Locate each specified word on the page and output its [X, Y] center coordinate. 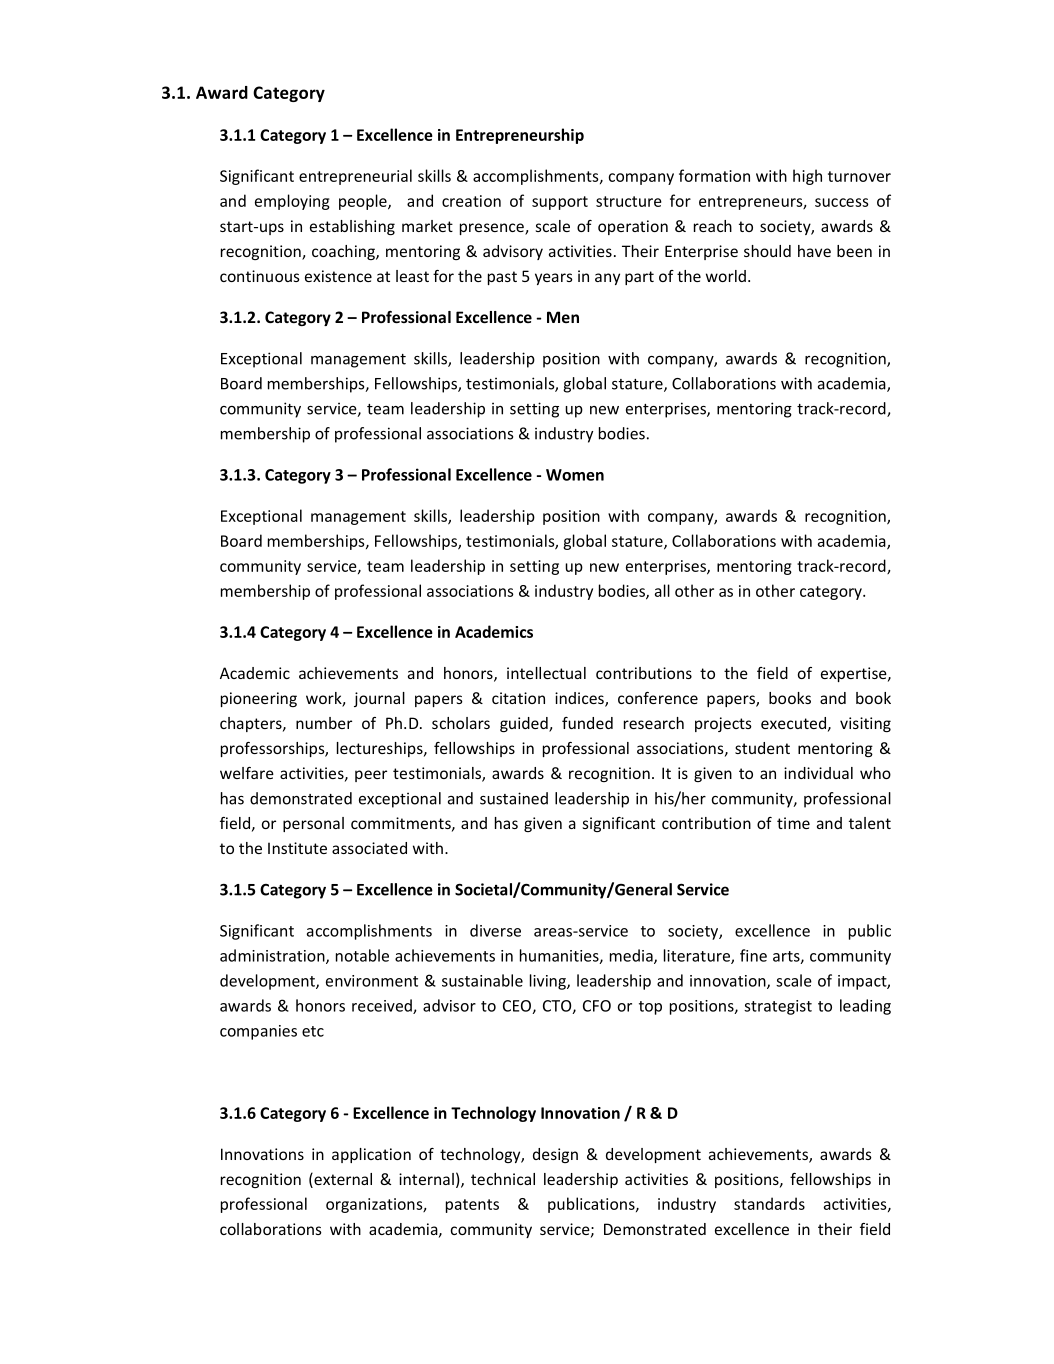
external [342, 1180]
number [324, 723]
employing [292, 202]
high [807, 177]
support [560, 203]
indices [580, 699]
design [555, 1155]
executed [793, 723]
